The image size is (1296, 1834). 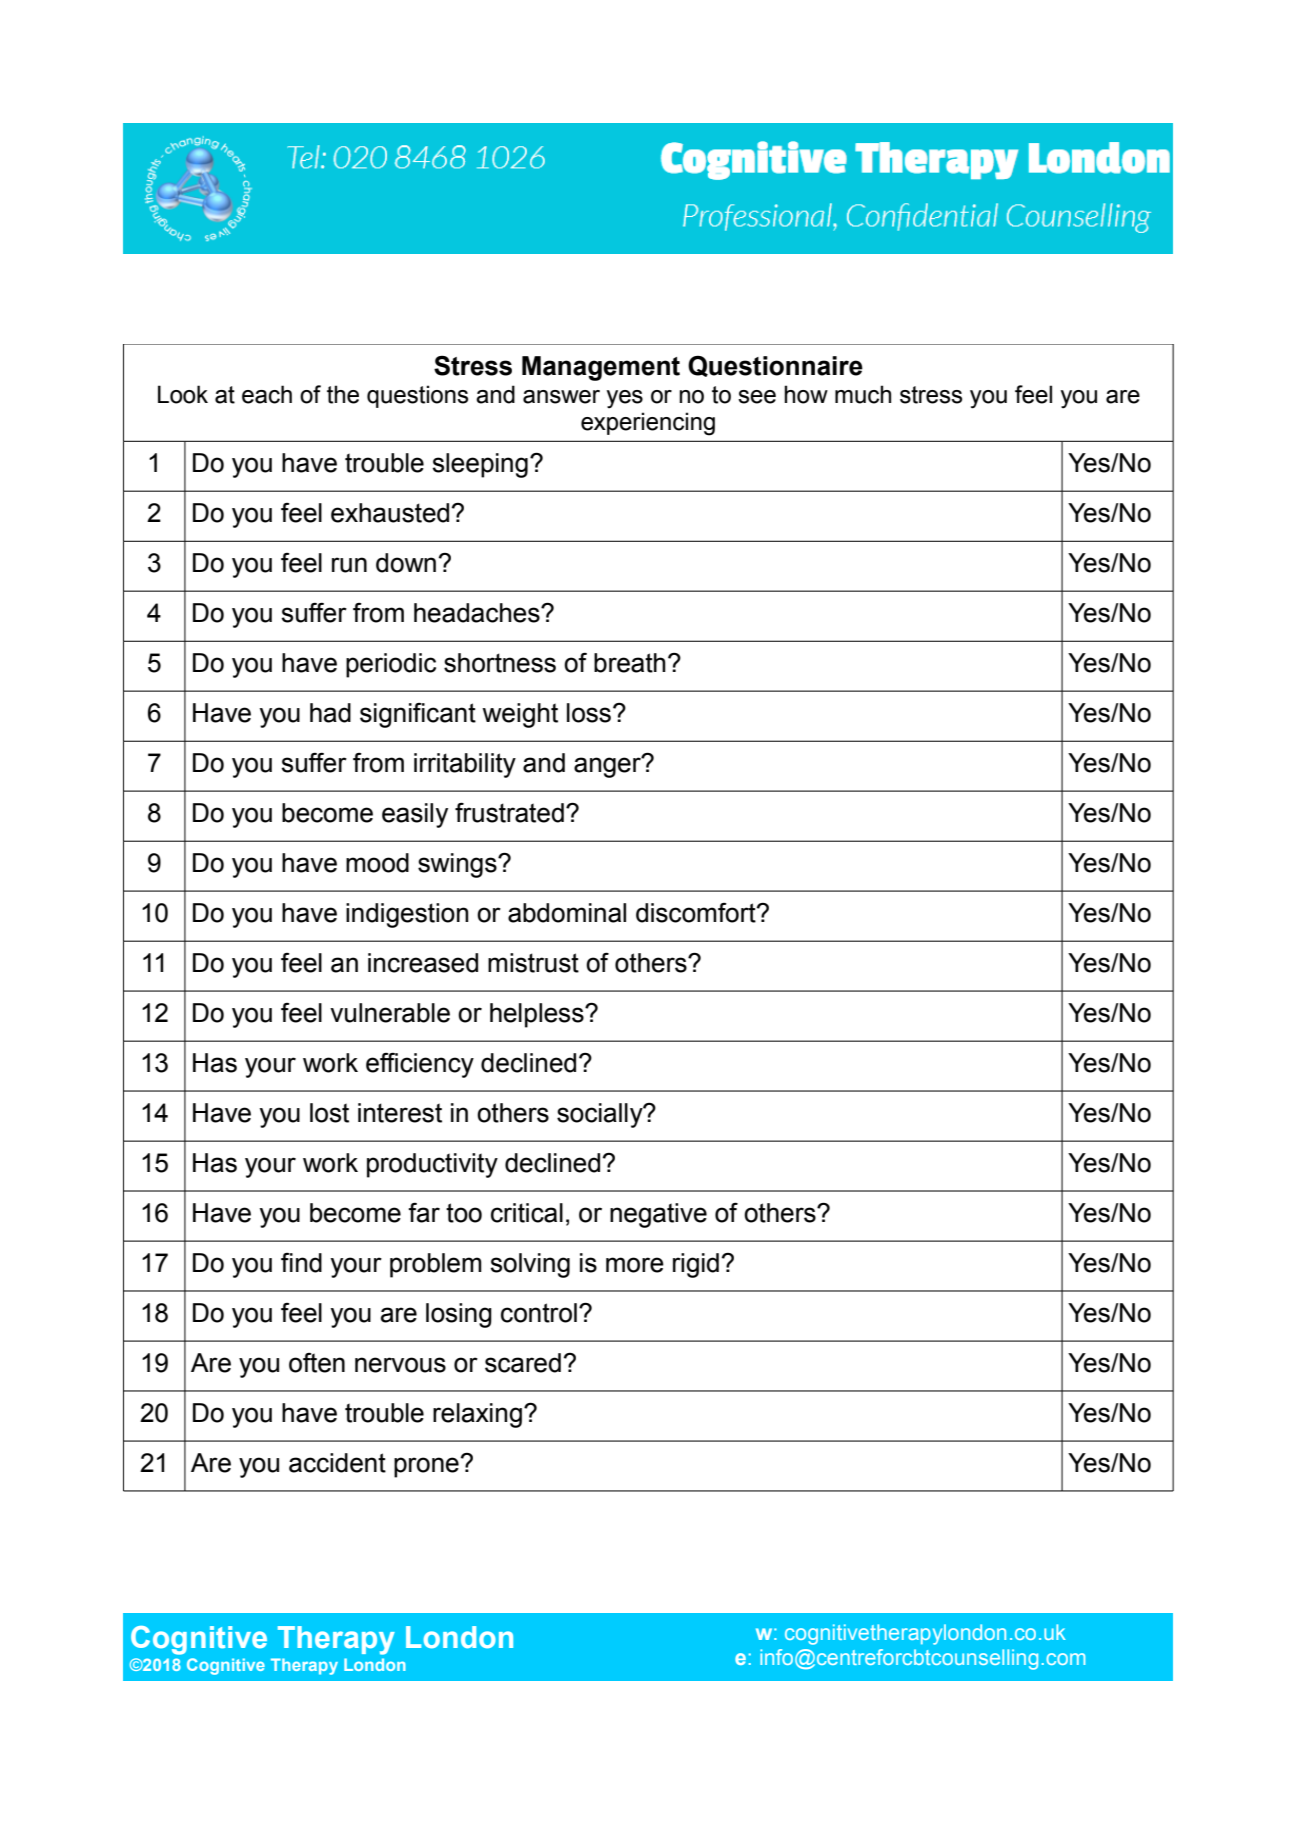 What do you see at coordinates (477, 1415) in the image?
I see `relaxing` at bounding box center [477, 1415].
